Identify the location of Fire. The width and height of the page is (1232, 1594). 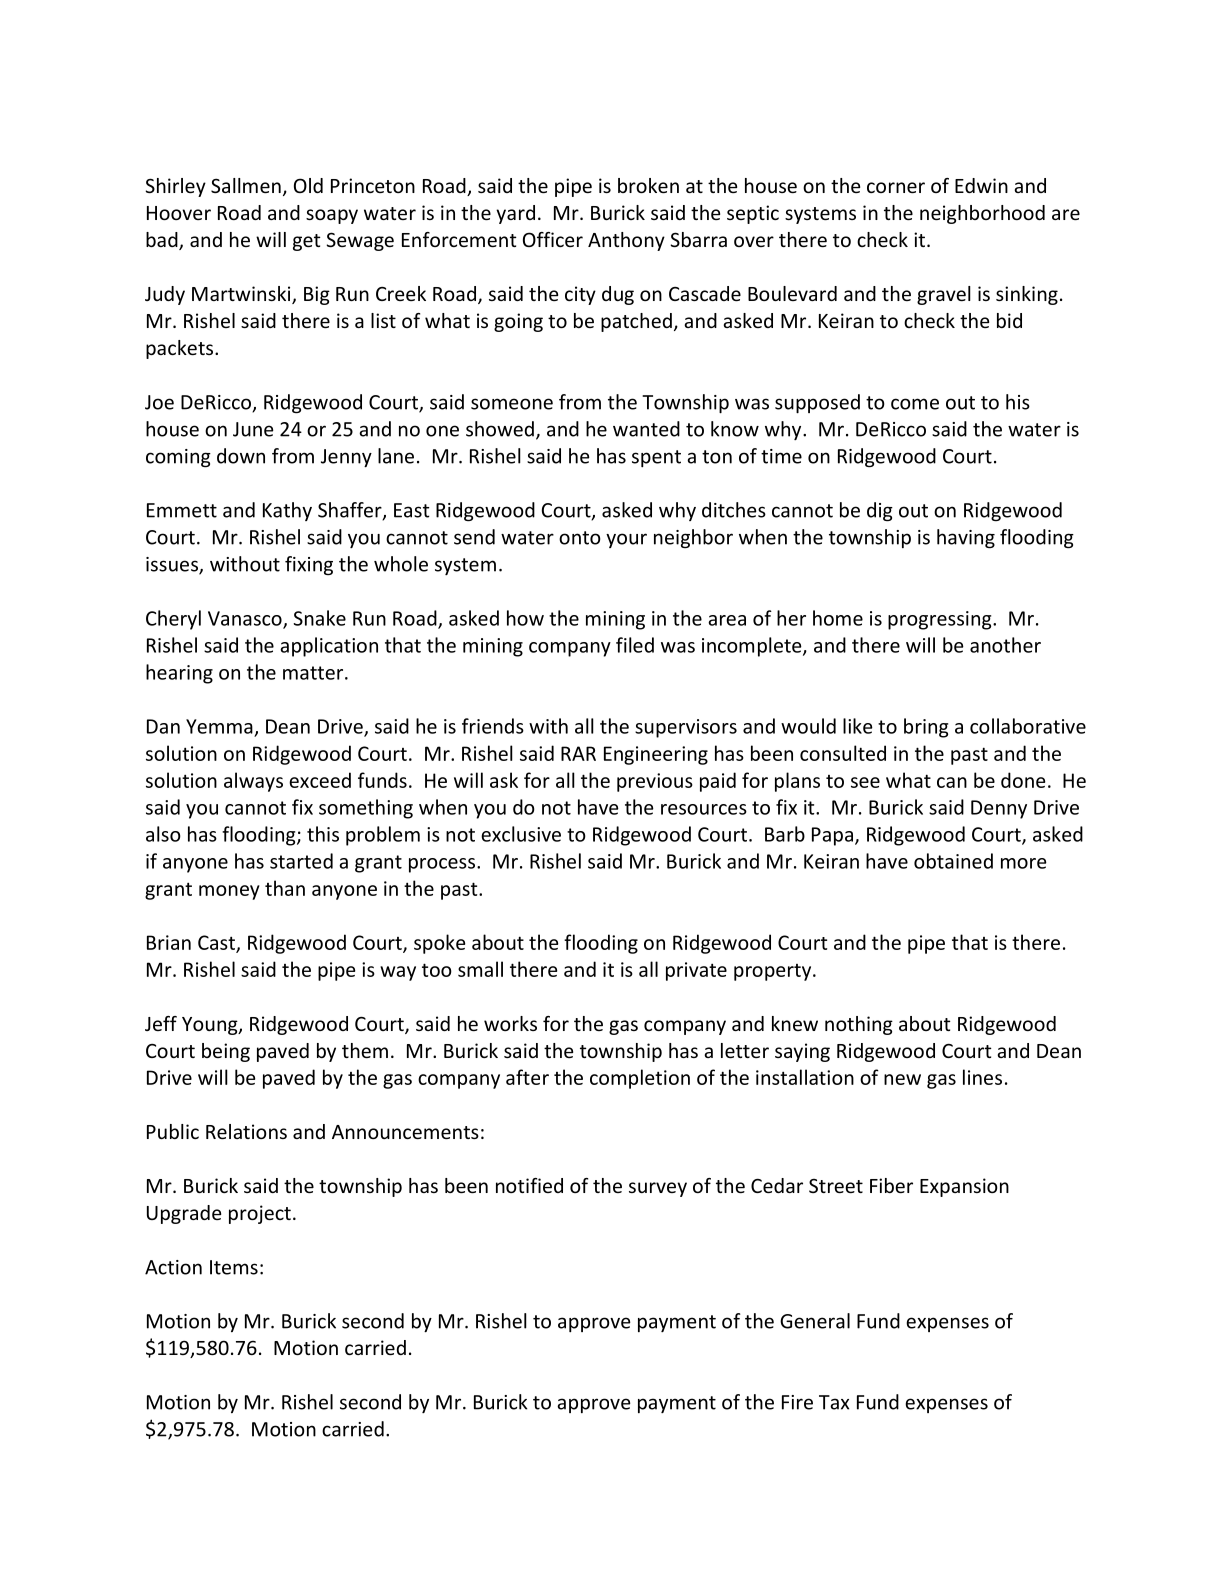
(797, 1402).
